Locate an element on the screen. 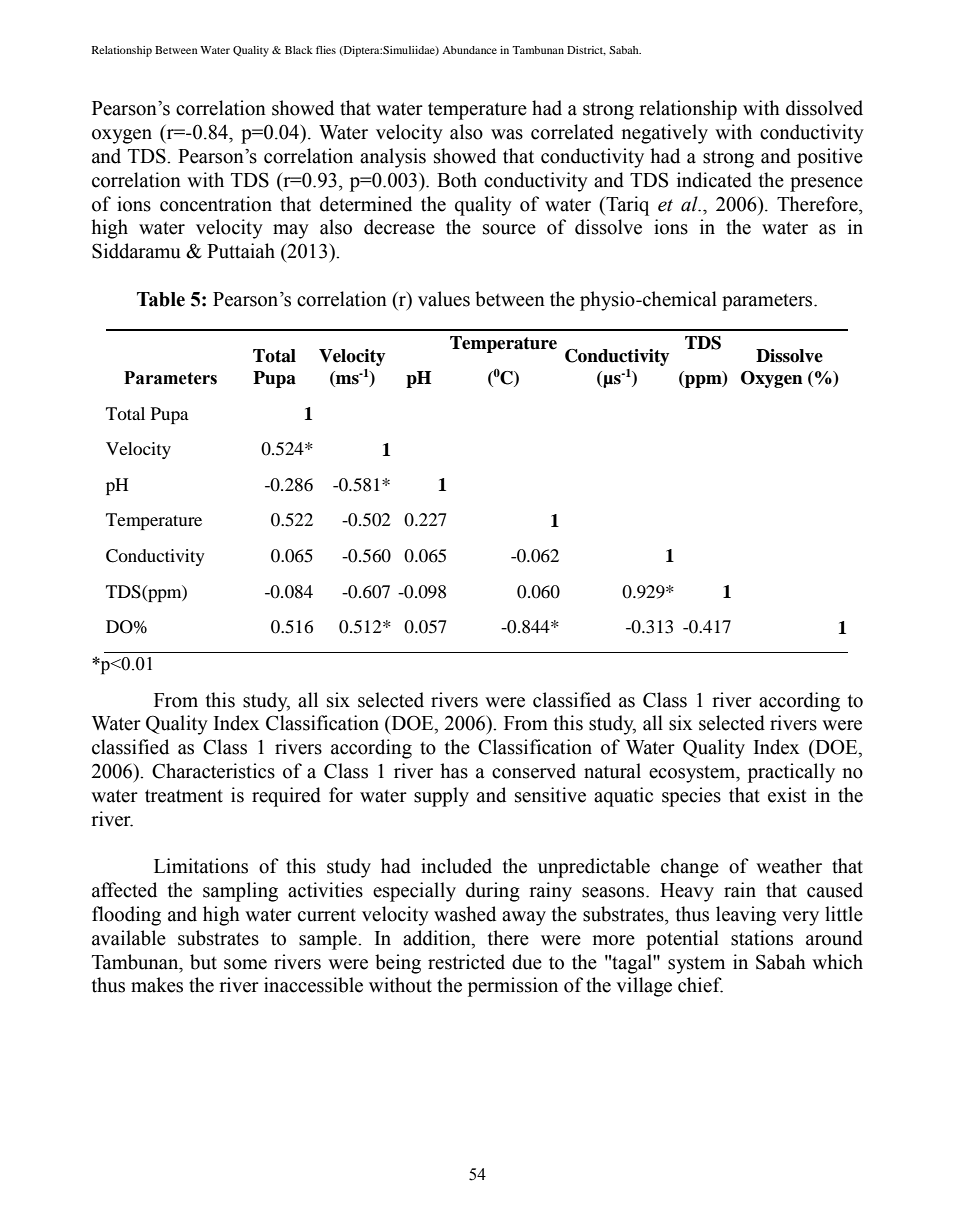 This screenshot has width=953, height=1232. values is located at coordinates (444, 299).
